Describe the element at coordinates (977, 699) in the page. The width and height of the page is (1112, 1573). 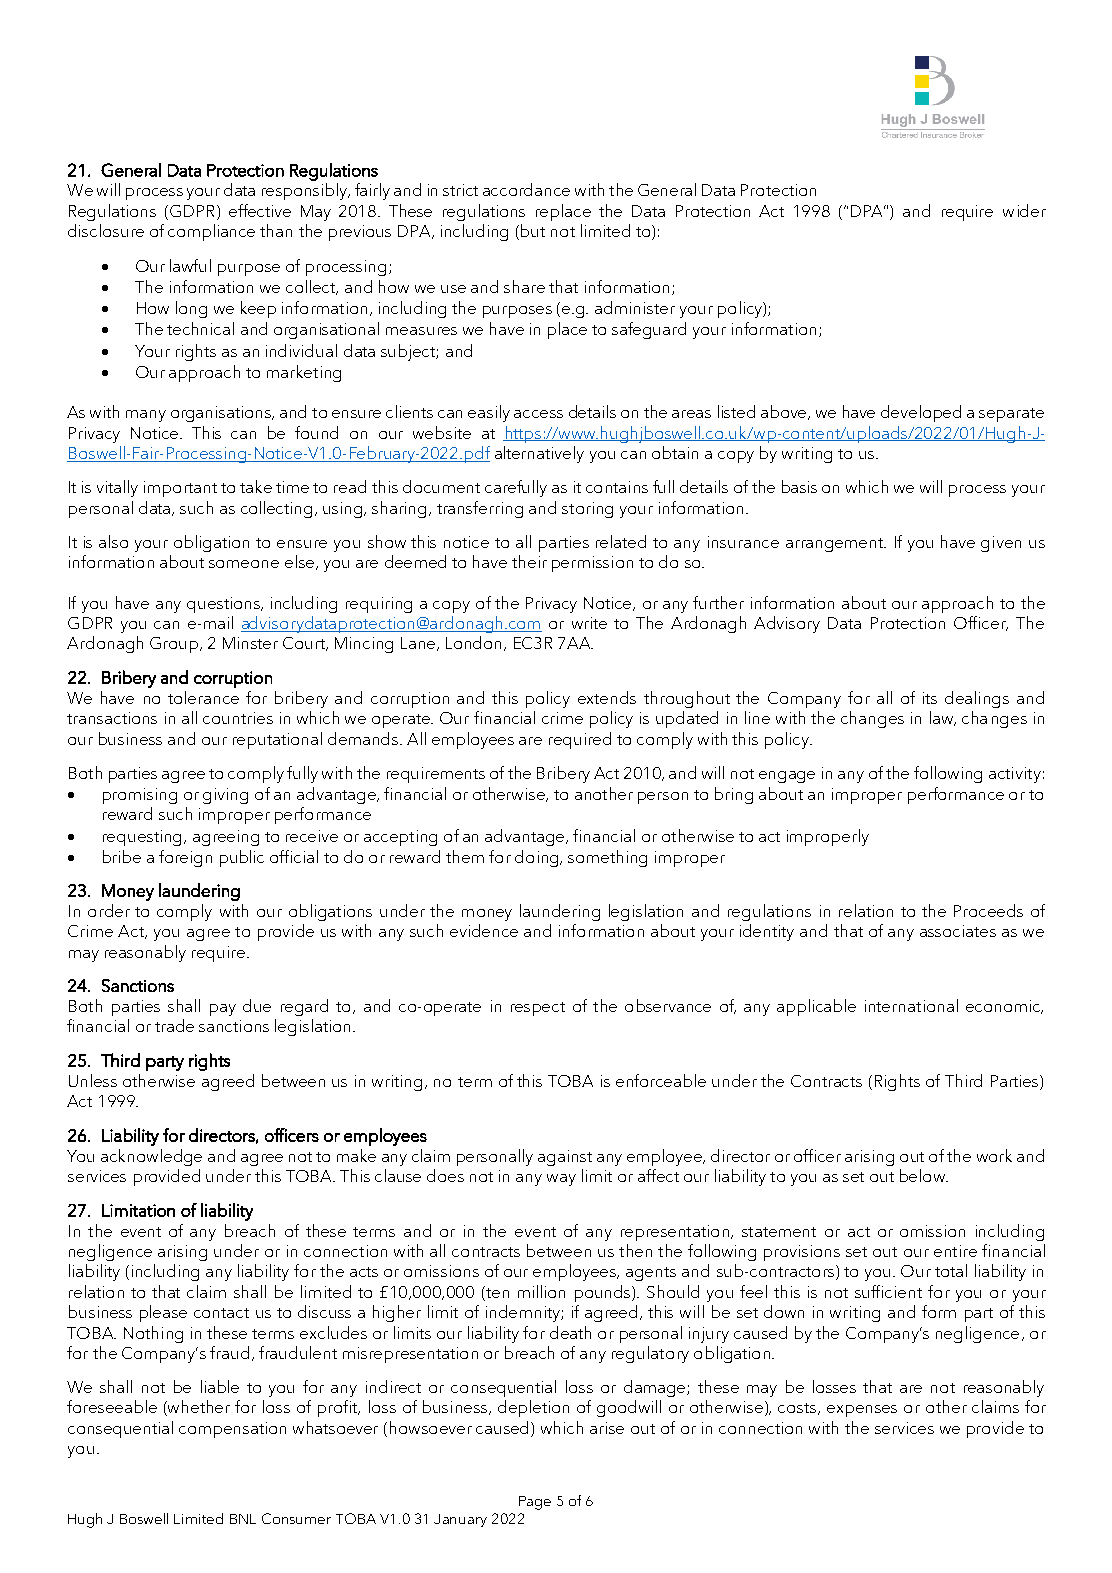
I see `dealings` at that location.
